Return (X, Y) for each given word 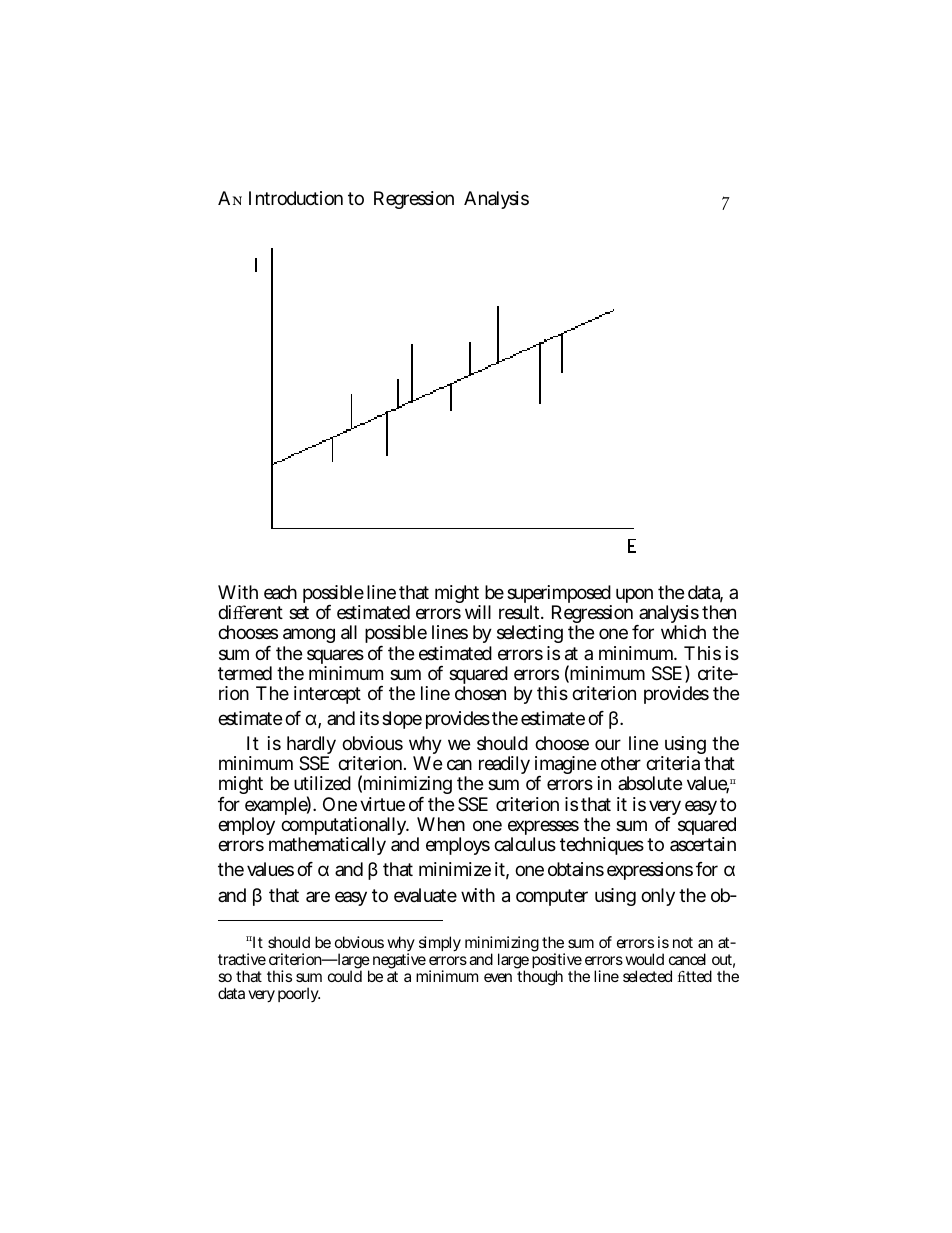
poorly (299, 994)
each (280, 592)
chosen (480, 693)
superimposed (559, 595)
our (608, 744)
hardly (311, 747)
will (478, 612)
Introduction (296, 198)
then (719, 612)
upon (634, 595)
